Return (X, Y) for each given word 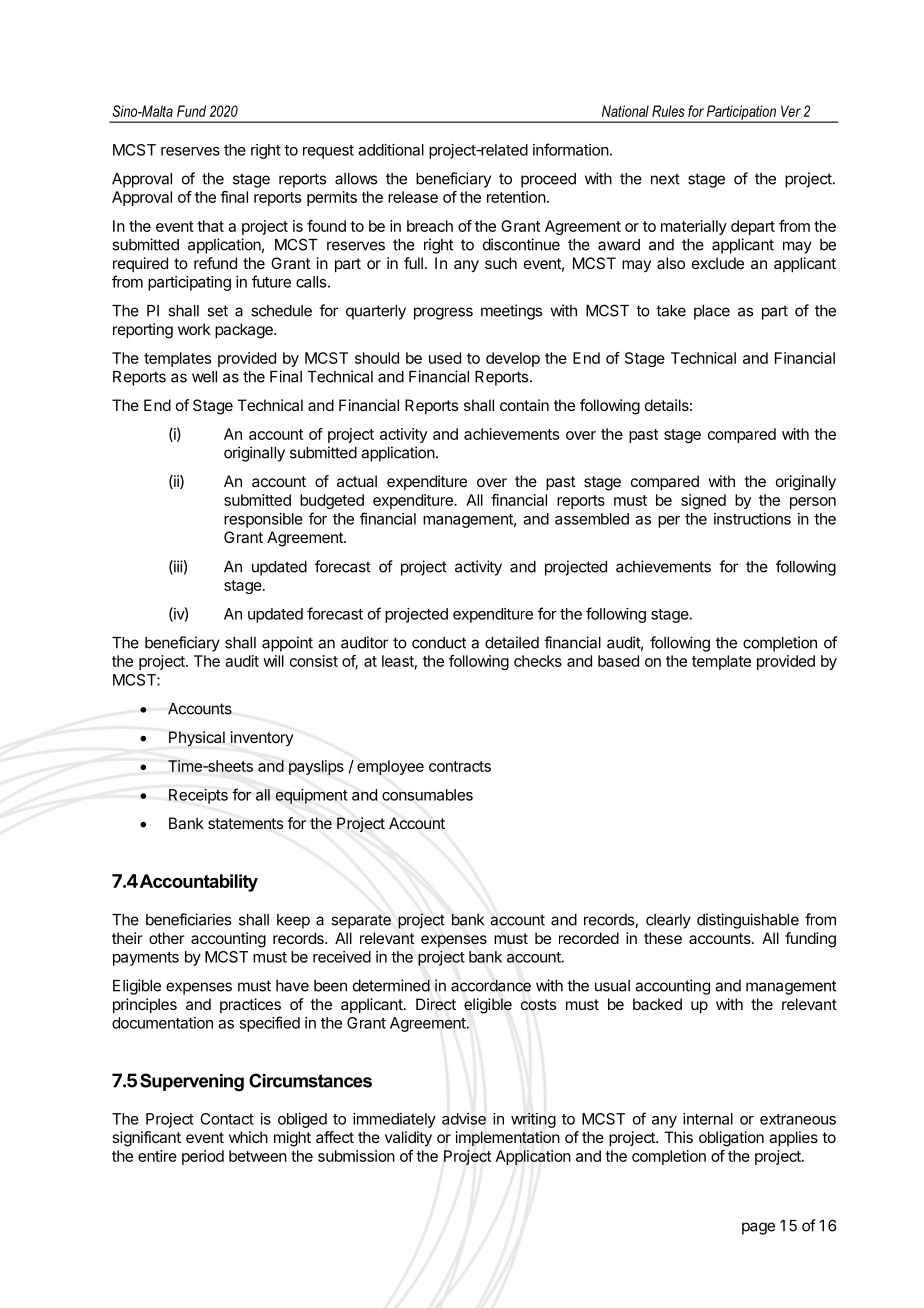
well (204, 377)
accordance (491, 986)
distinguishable (748, 921)
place (712, 312)
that (210, 226)
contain (524, 405)
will (273, 661)
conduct (439, 643)
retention (516, 197)
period (203, 1157)
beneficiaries (188, 919)
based (618, 661)
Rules (668, 111)
